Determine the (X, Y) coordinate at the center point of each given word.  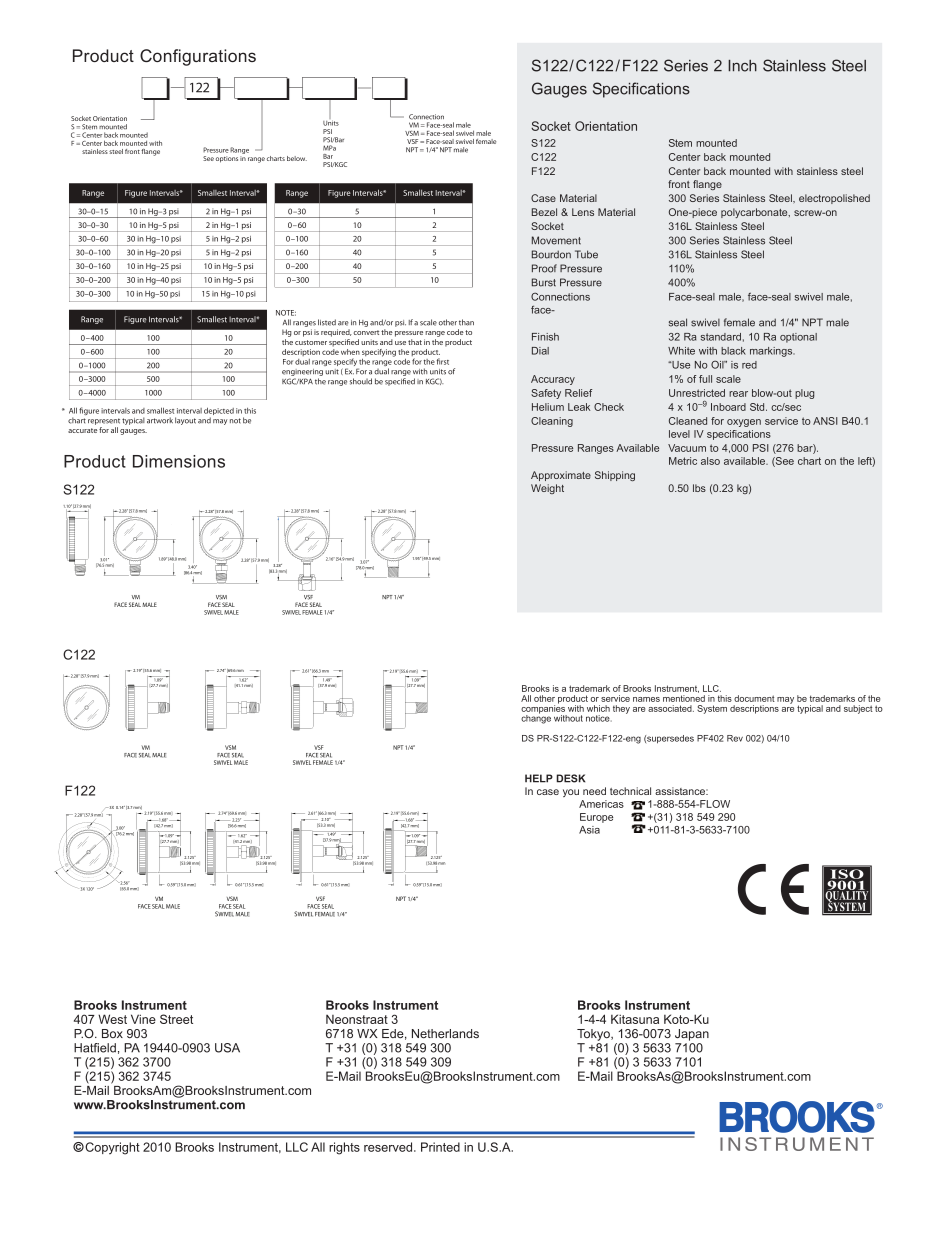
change (536, 718)
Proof (544, 268)
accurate (82, 430)
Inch (742, 66)
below (297, 158)
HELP (539, 778)
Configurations (198, 57)
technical (630, 791)
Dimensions (179, 461)
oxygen (744, 423)
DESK (570, 778)
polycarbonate (755, 213)
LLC (712, 688)
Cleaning (552, 422)
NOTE (286, 313)
